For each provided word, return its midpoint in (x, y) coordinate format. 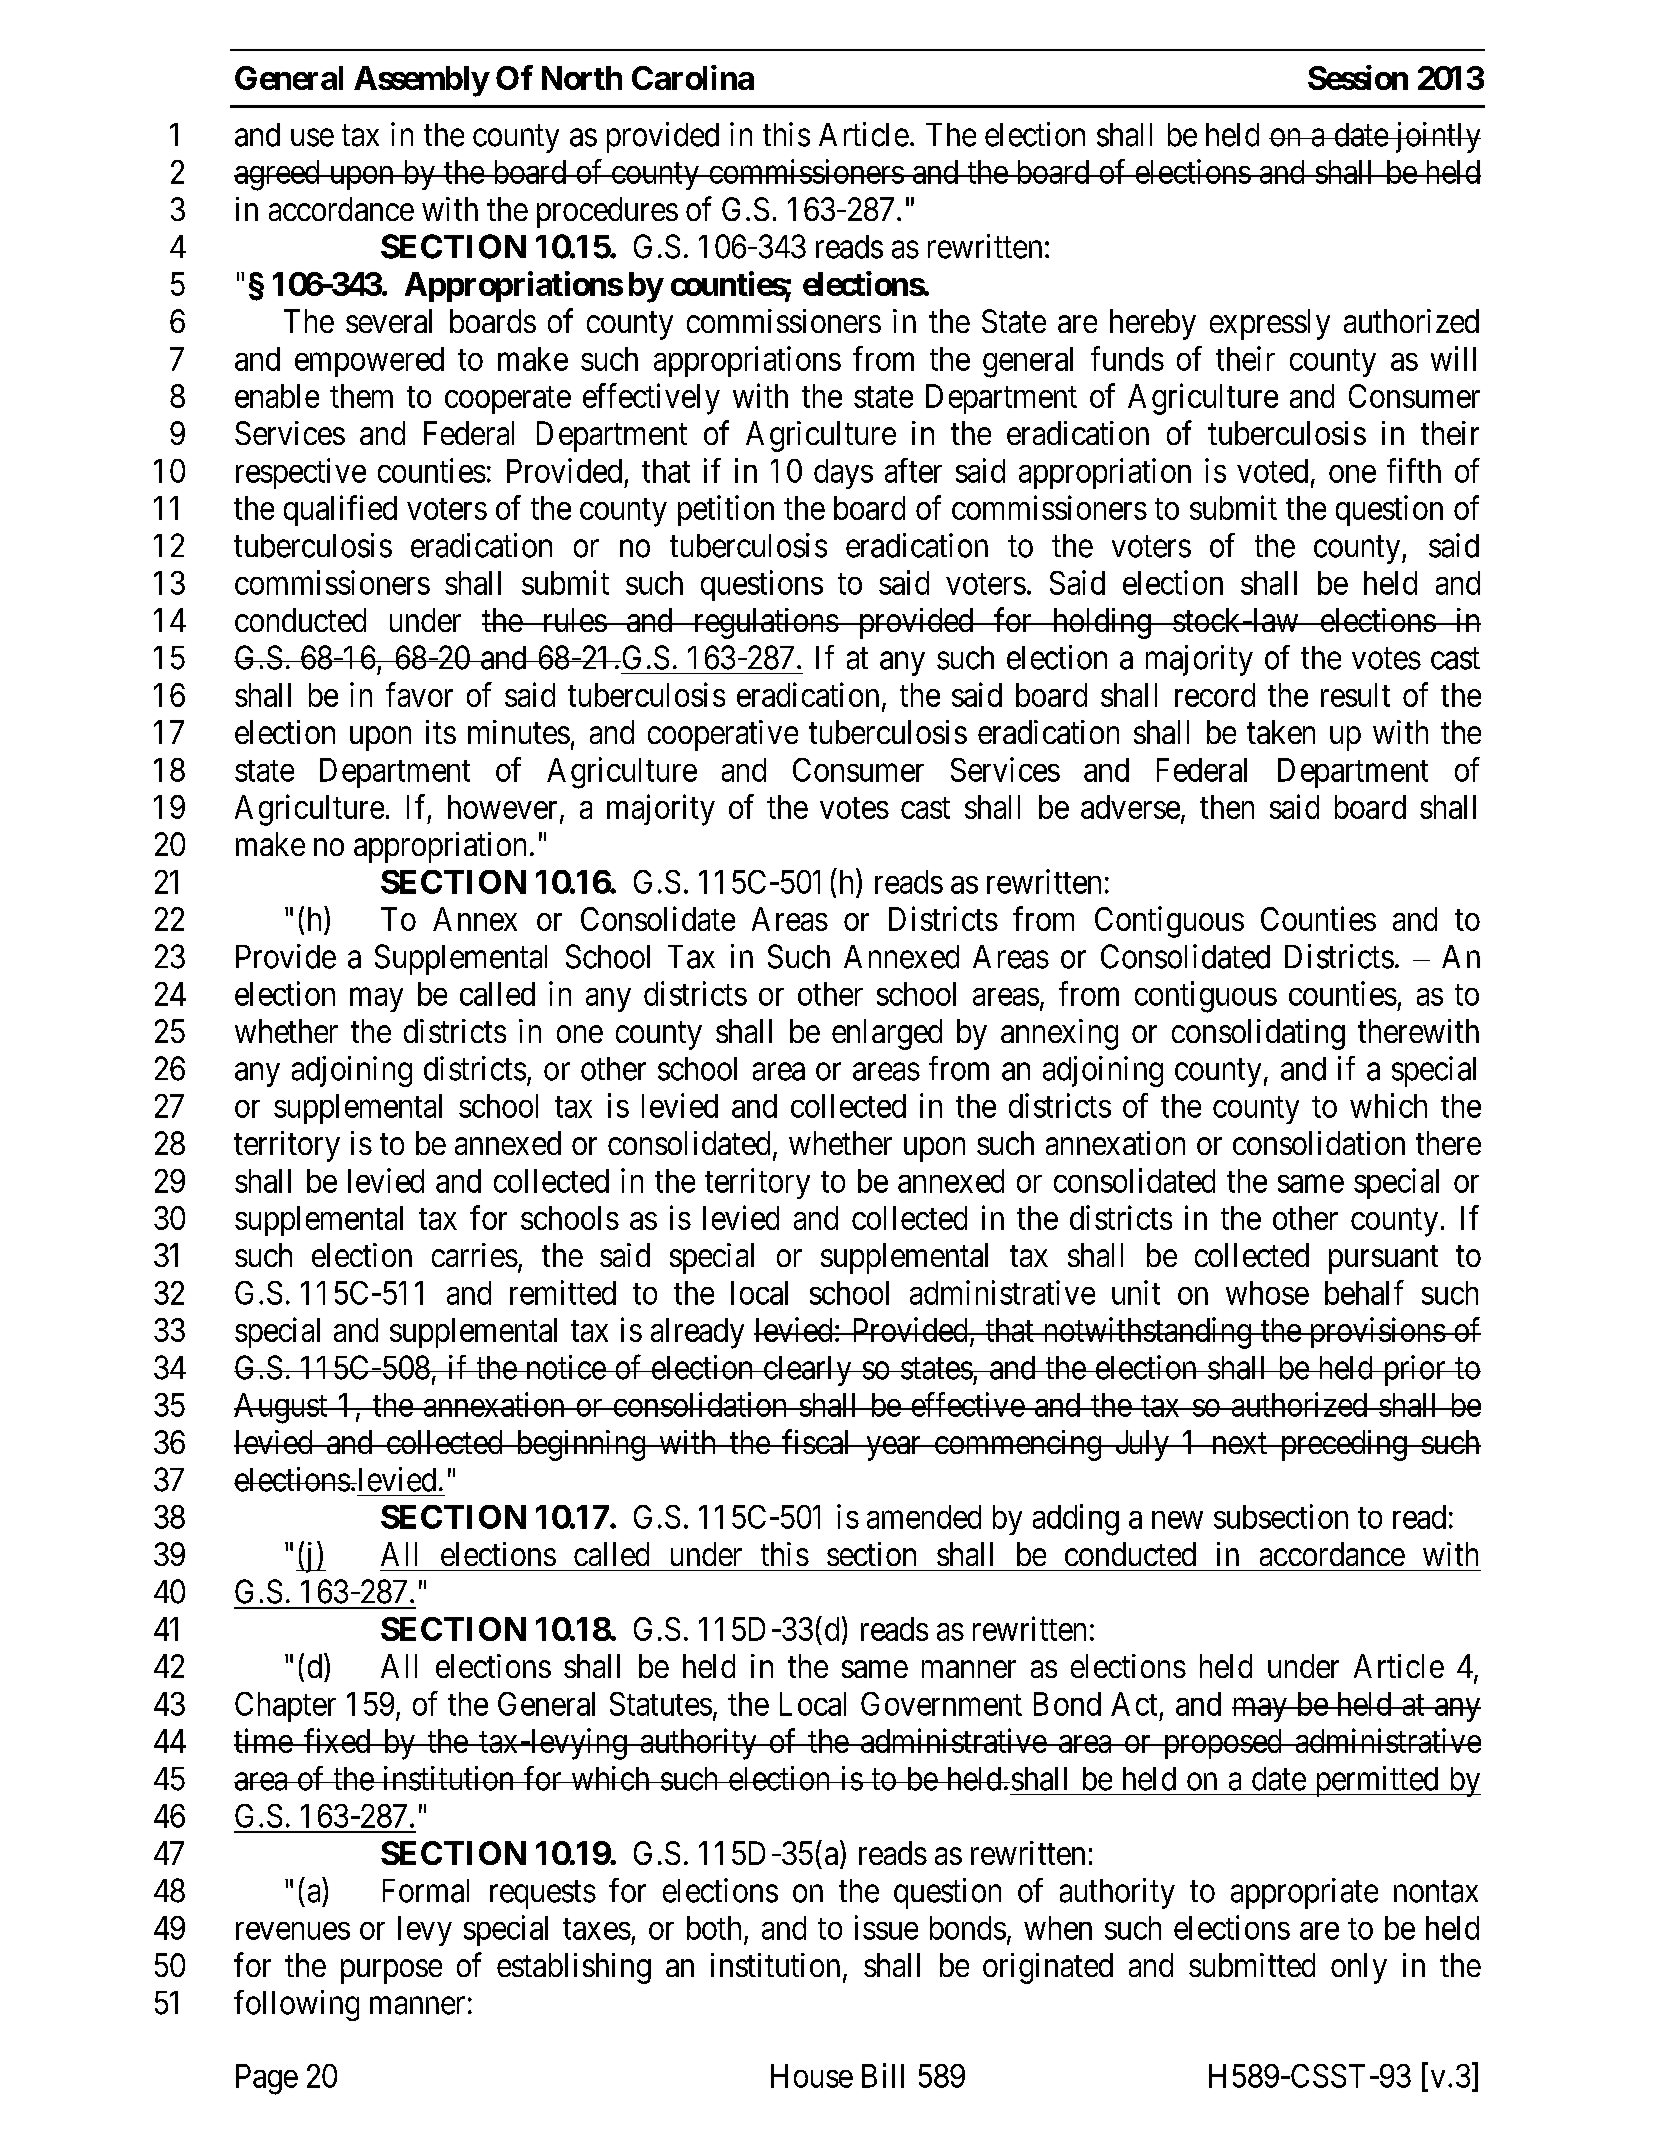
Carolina (693, 77)
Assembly (421, 81)
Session (1358, 77)
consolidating (1258, 1034)
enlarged (887, 1034)
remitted (563, 1292)
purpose (391, 1972)
